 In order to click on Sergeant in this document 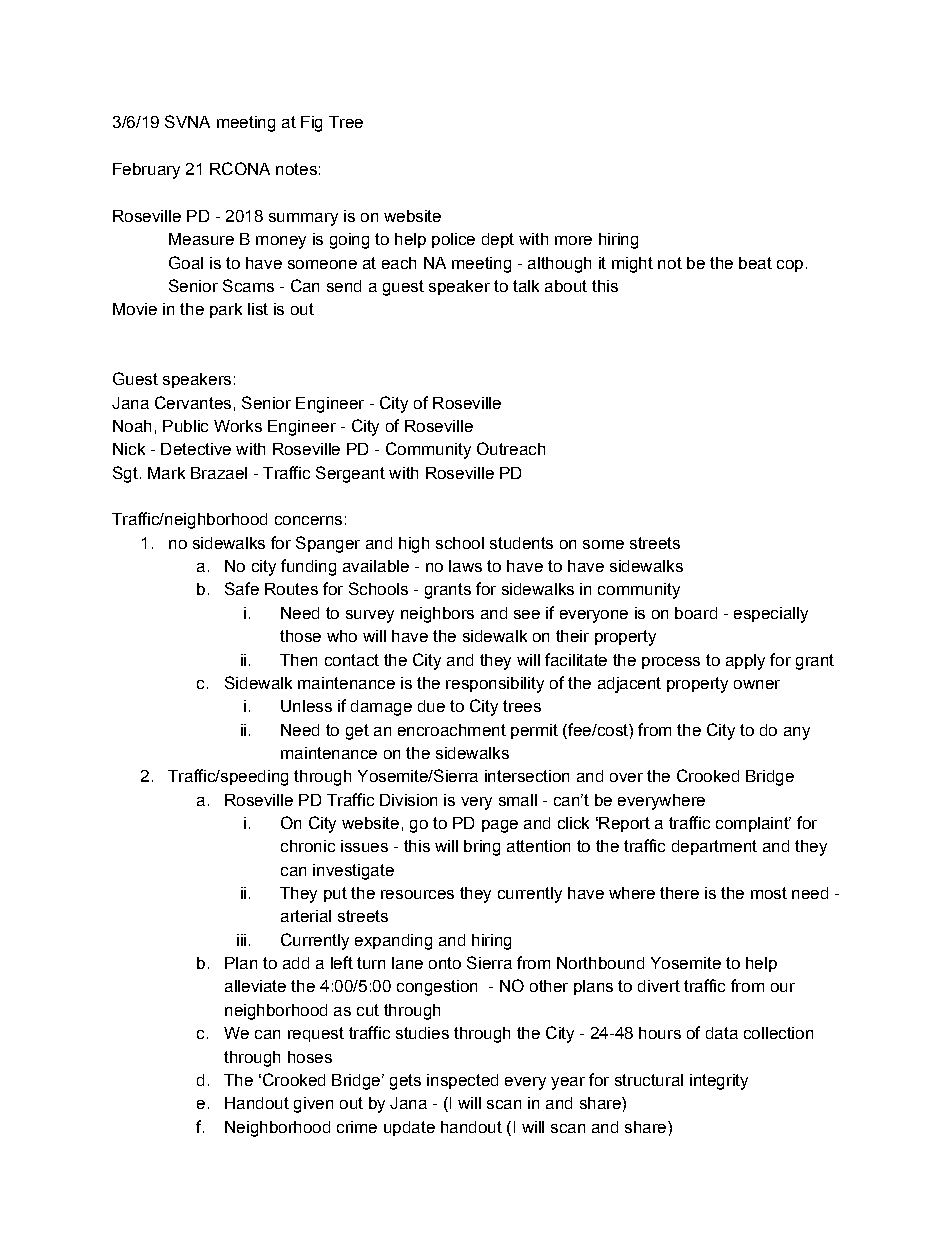, I will do `click(350, 474)`.
